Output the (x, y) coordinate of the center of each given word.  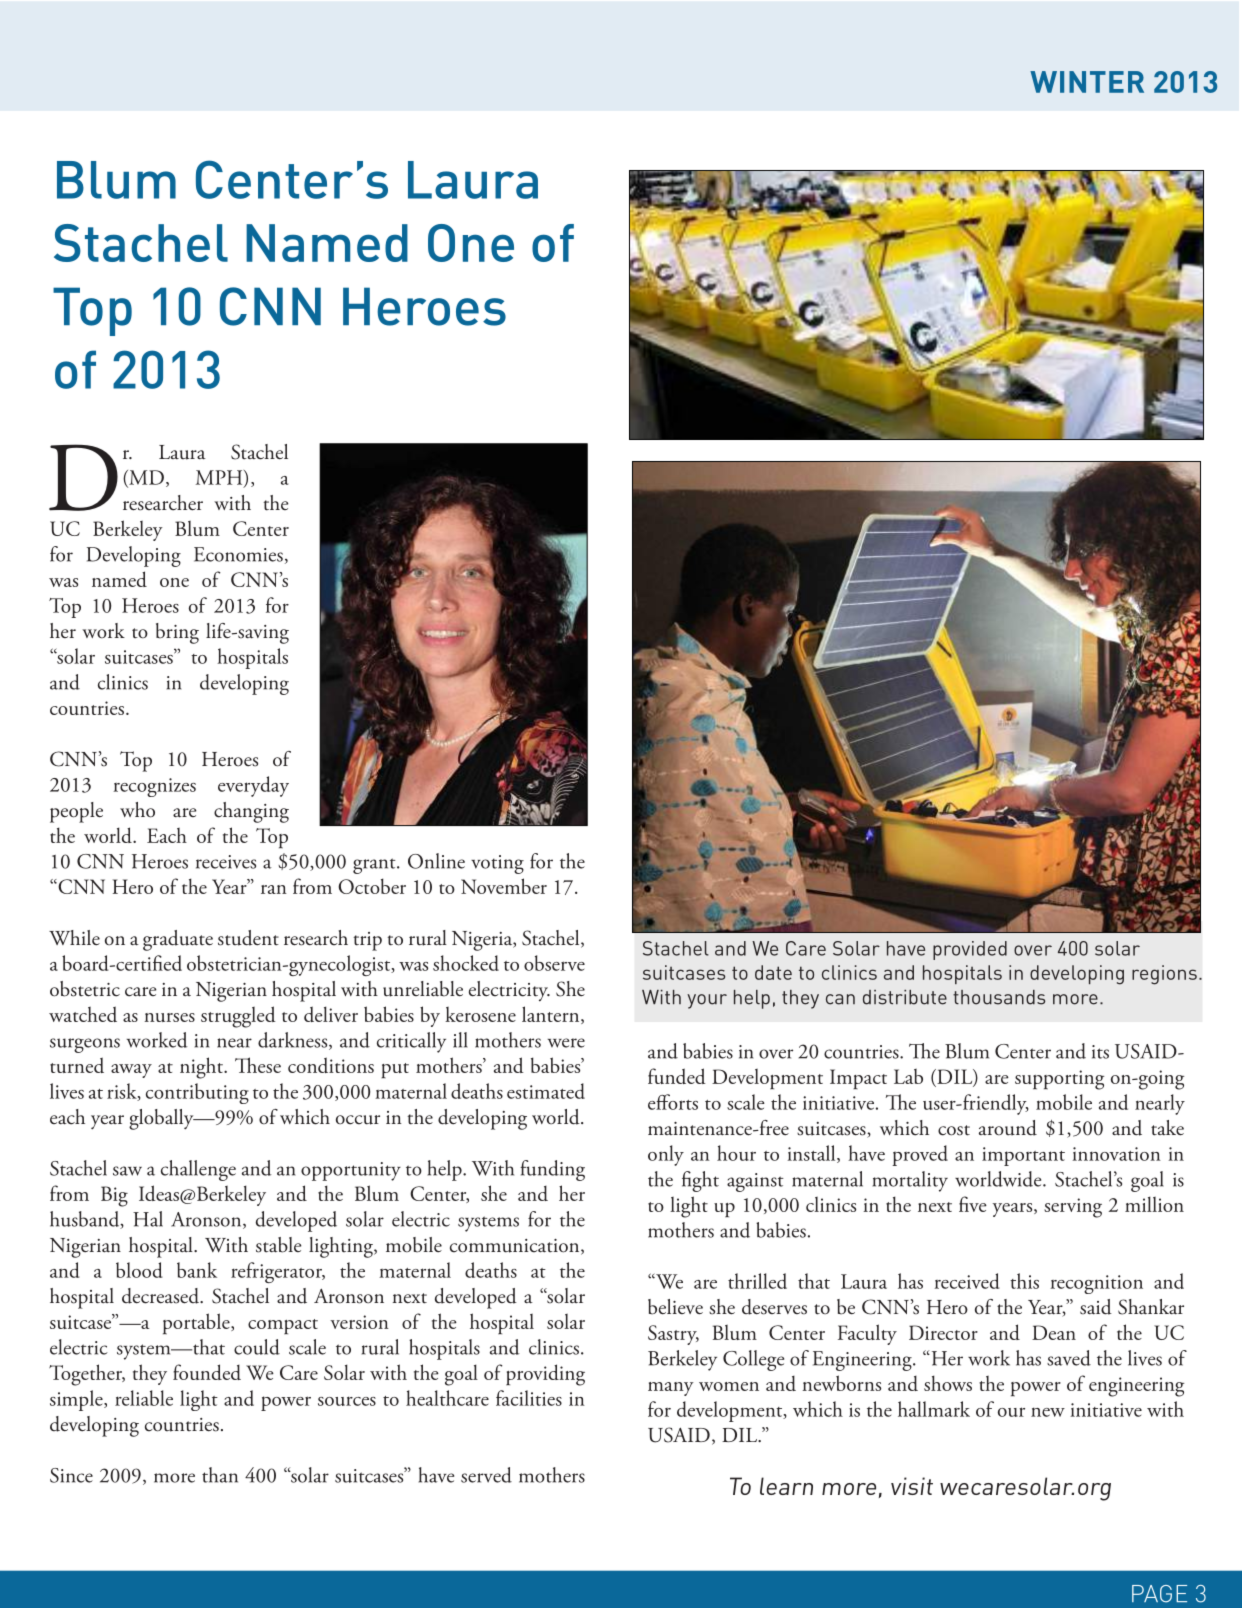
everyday (253, 786)
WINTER (1087, 82)
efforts (673, 1102)
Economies (238, 554)
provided (970, 950)
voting (497, 864)
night (202, 1068)
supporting (1059, 1080)
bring (177, 633)
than (220, 1475)
